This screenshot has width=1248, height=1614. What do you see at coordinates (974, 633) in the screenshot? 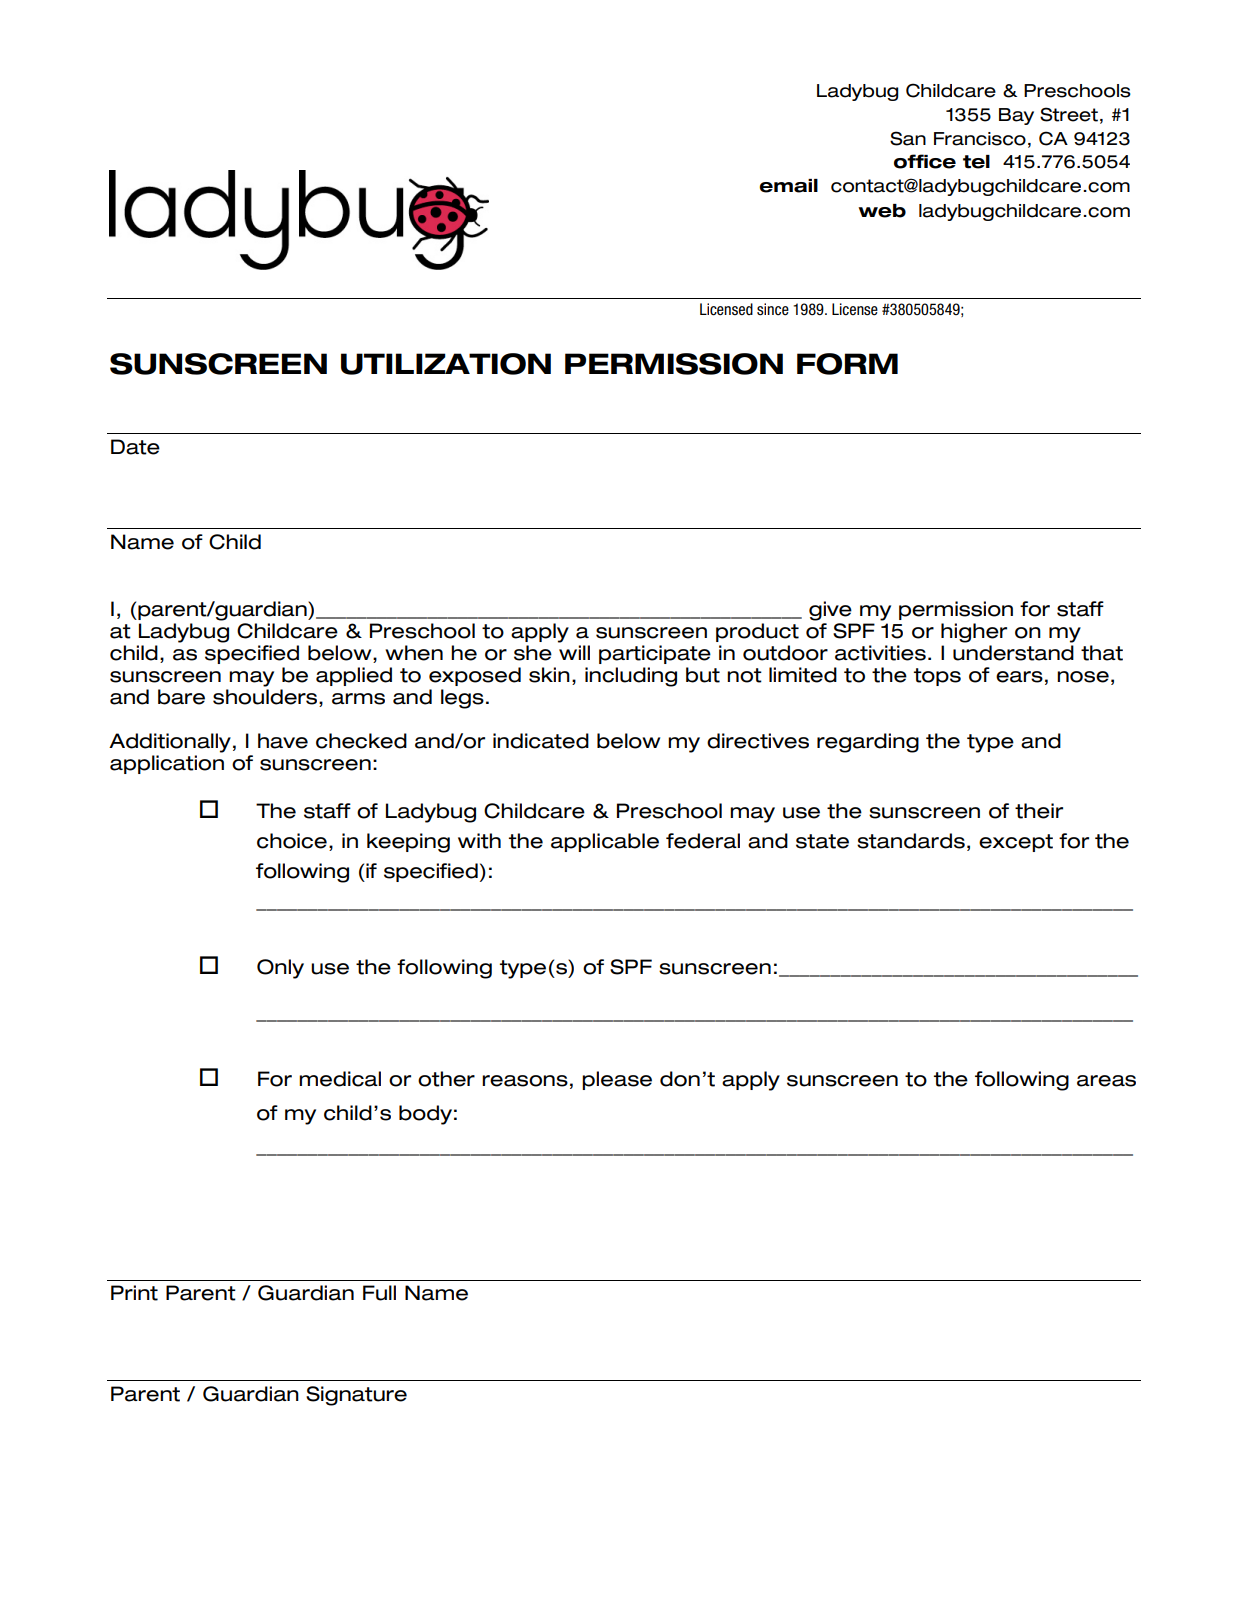
I see `higher` at bounding box center [974, 633].
